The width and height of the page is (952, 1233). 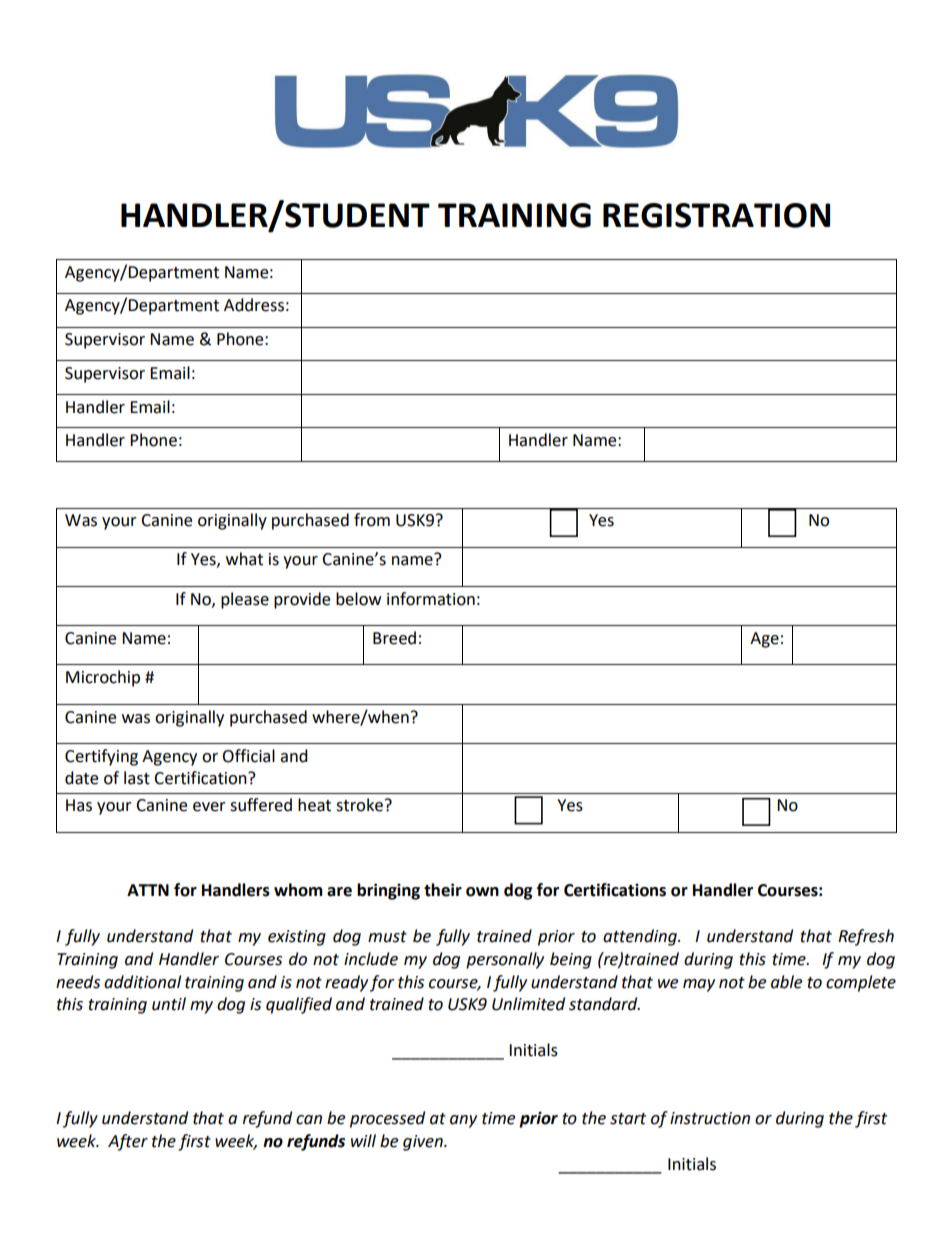 I want to click on Microchip, so click(x=103, y=678).
